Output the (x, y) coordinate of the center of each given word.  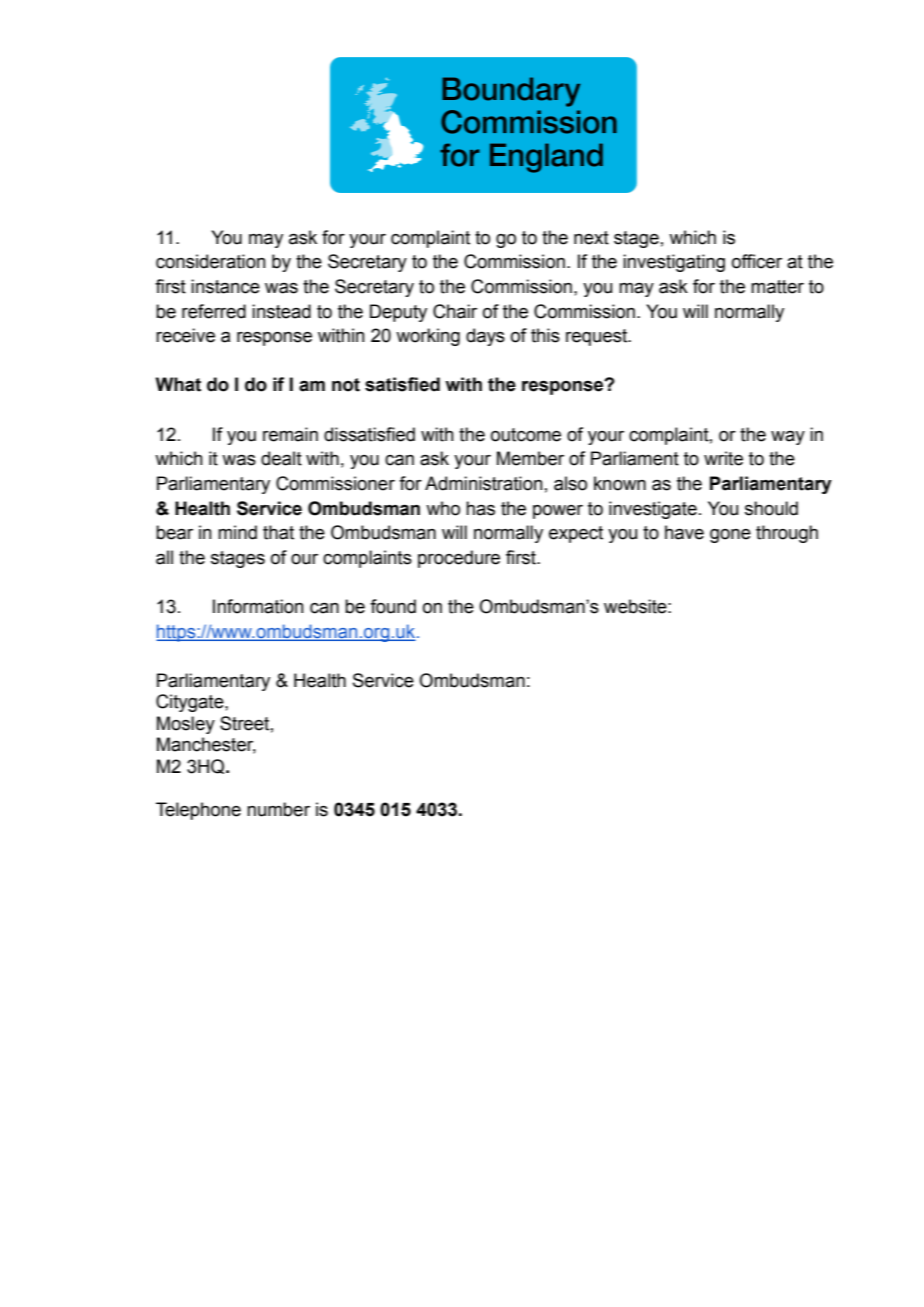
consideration (210, 261)
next (591, 238)
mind (237, 532)
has (480, 508)
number (278, 809)
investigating (674, 263)
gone (730, 536)
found (393, 606)
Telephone (198, 811)
